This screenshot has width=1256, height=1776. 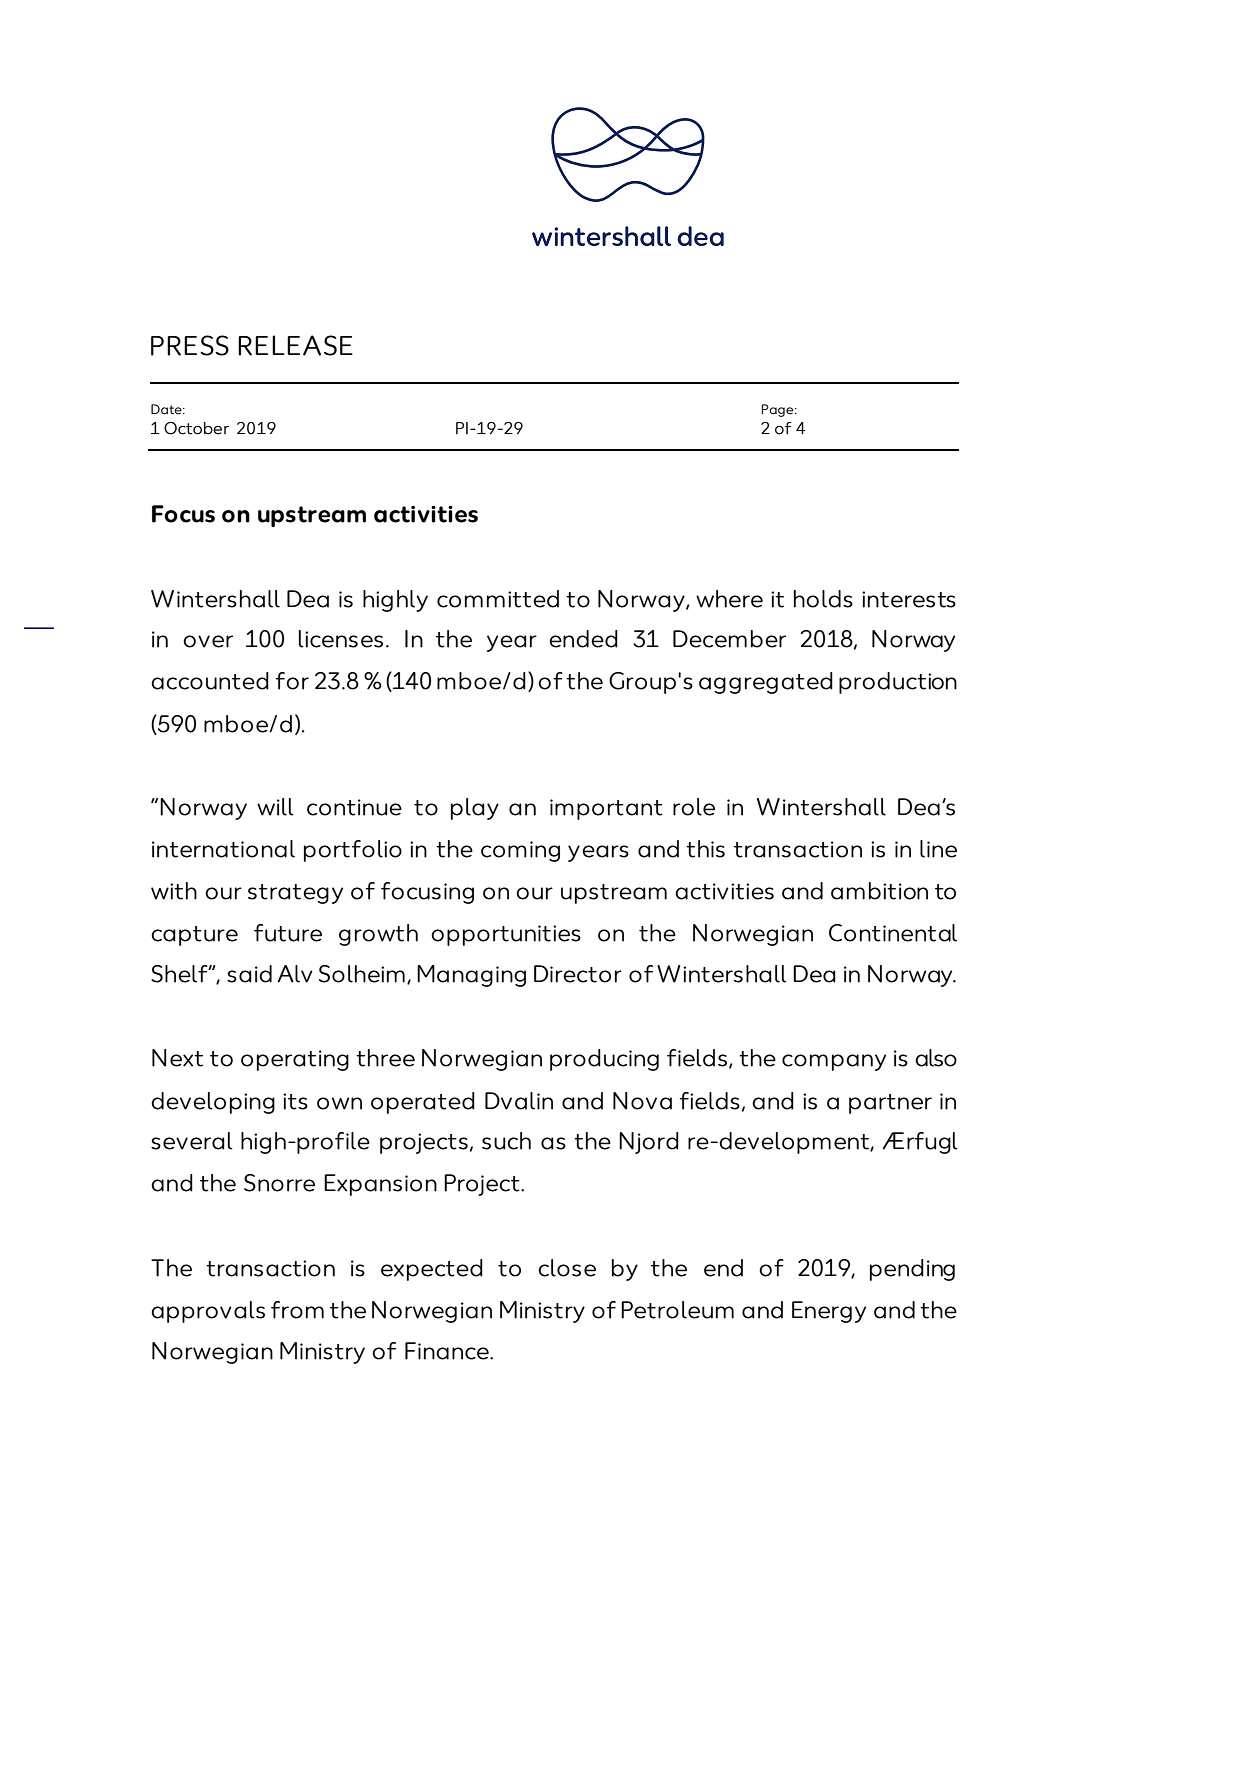 I want to click on RELEASE, so click(x=295, y=345).
